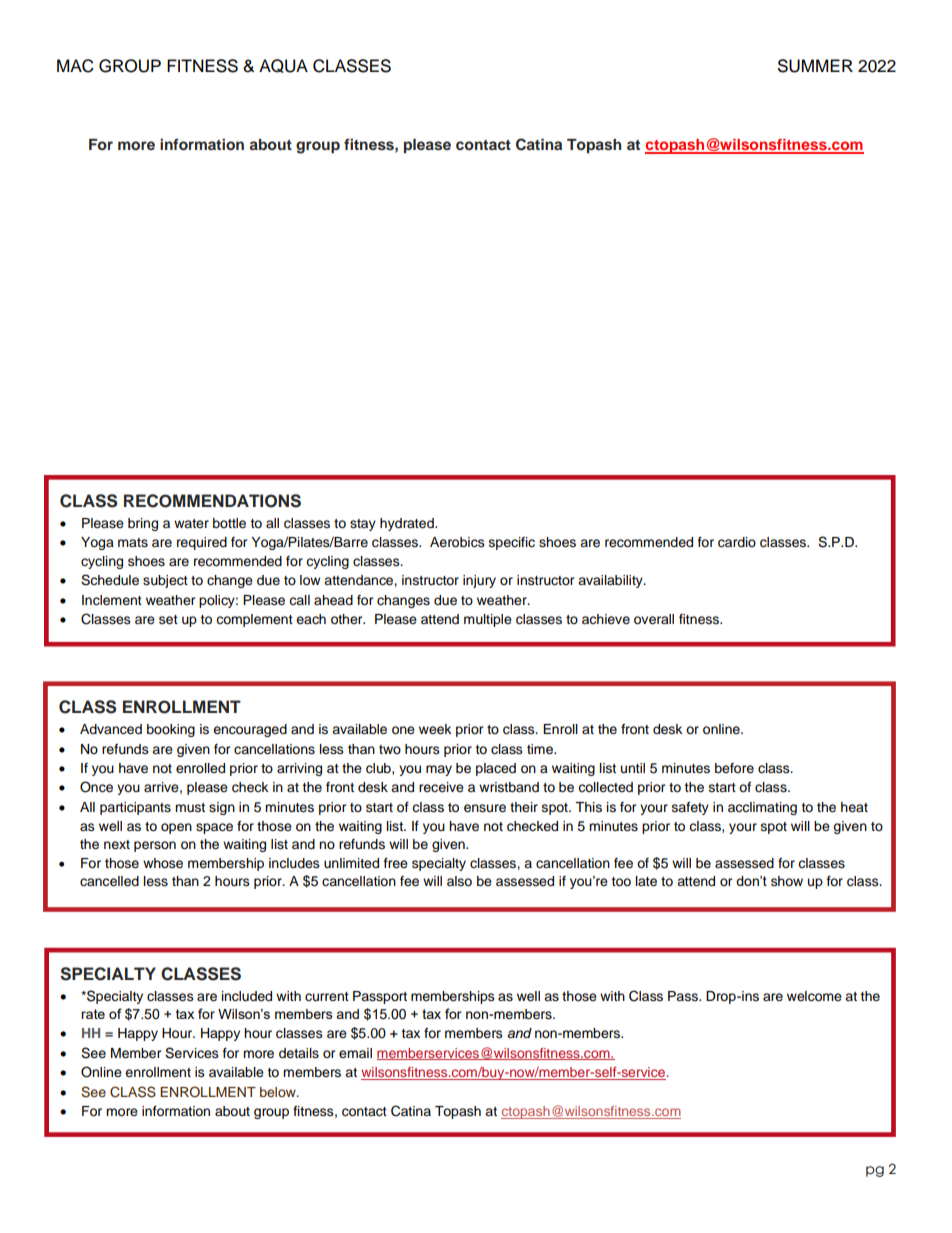  Describe the element at coordinates (283, 66) in the screenshot. I see `AQUA` at that location.
